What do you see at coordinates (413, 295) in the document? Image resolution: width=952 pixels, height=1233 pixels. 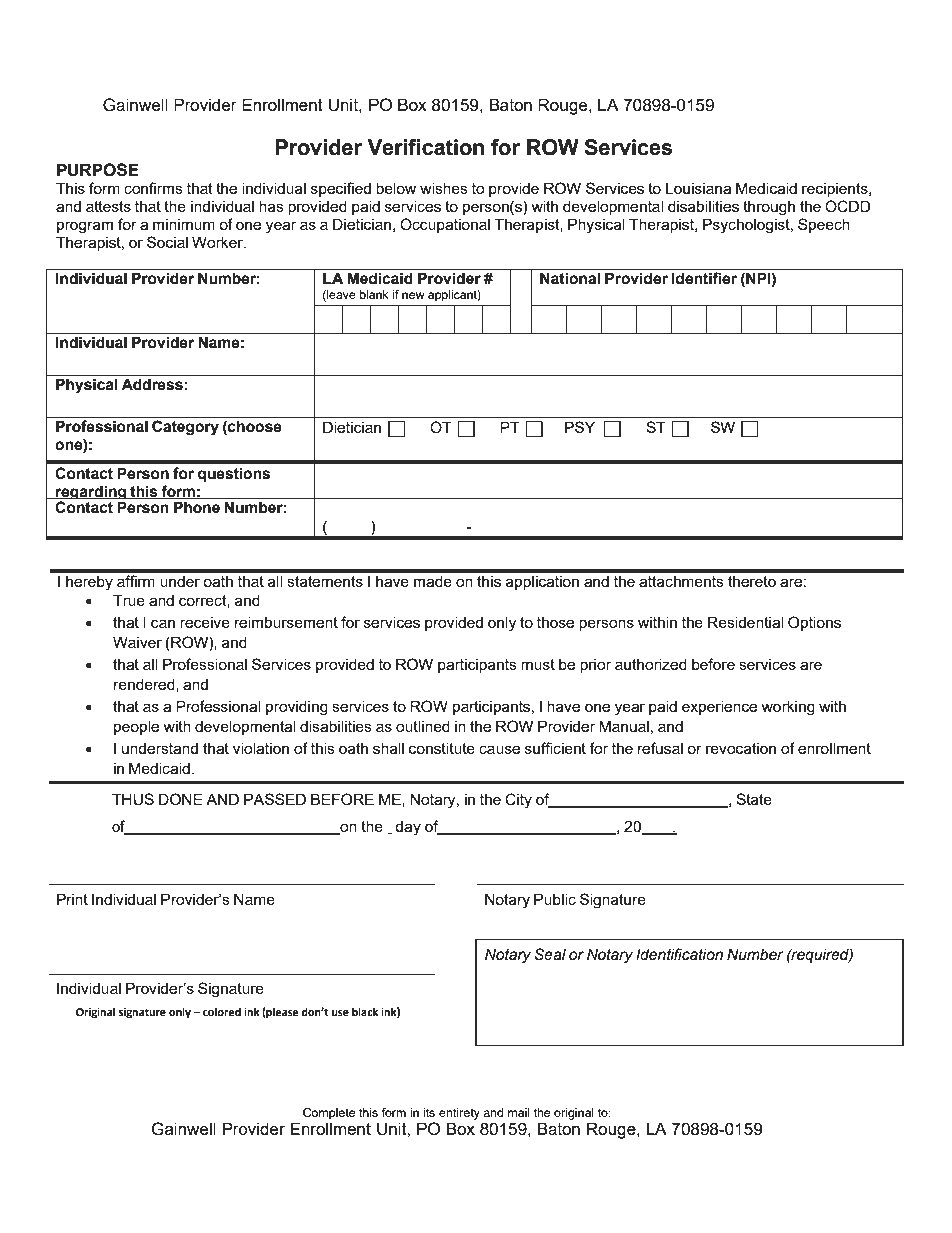 I see `new` at bounding box center [413, 295].
